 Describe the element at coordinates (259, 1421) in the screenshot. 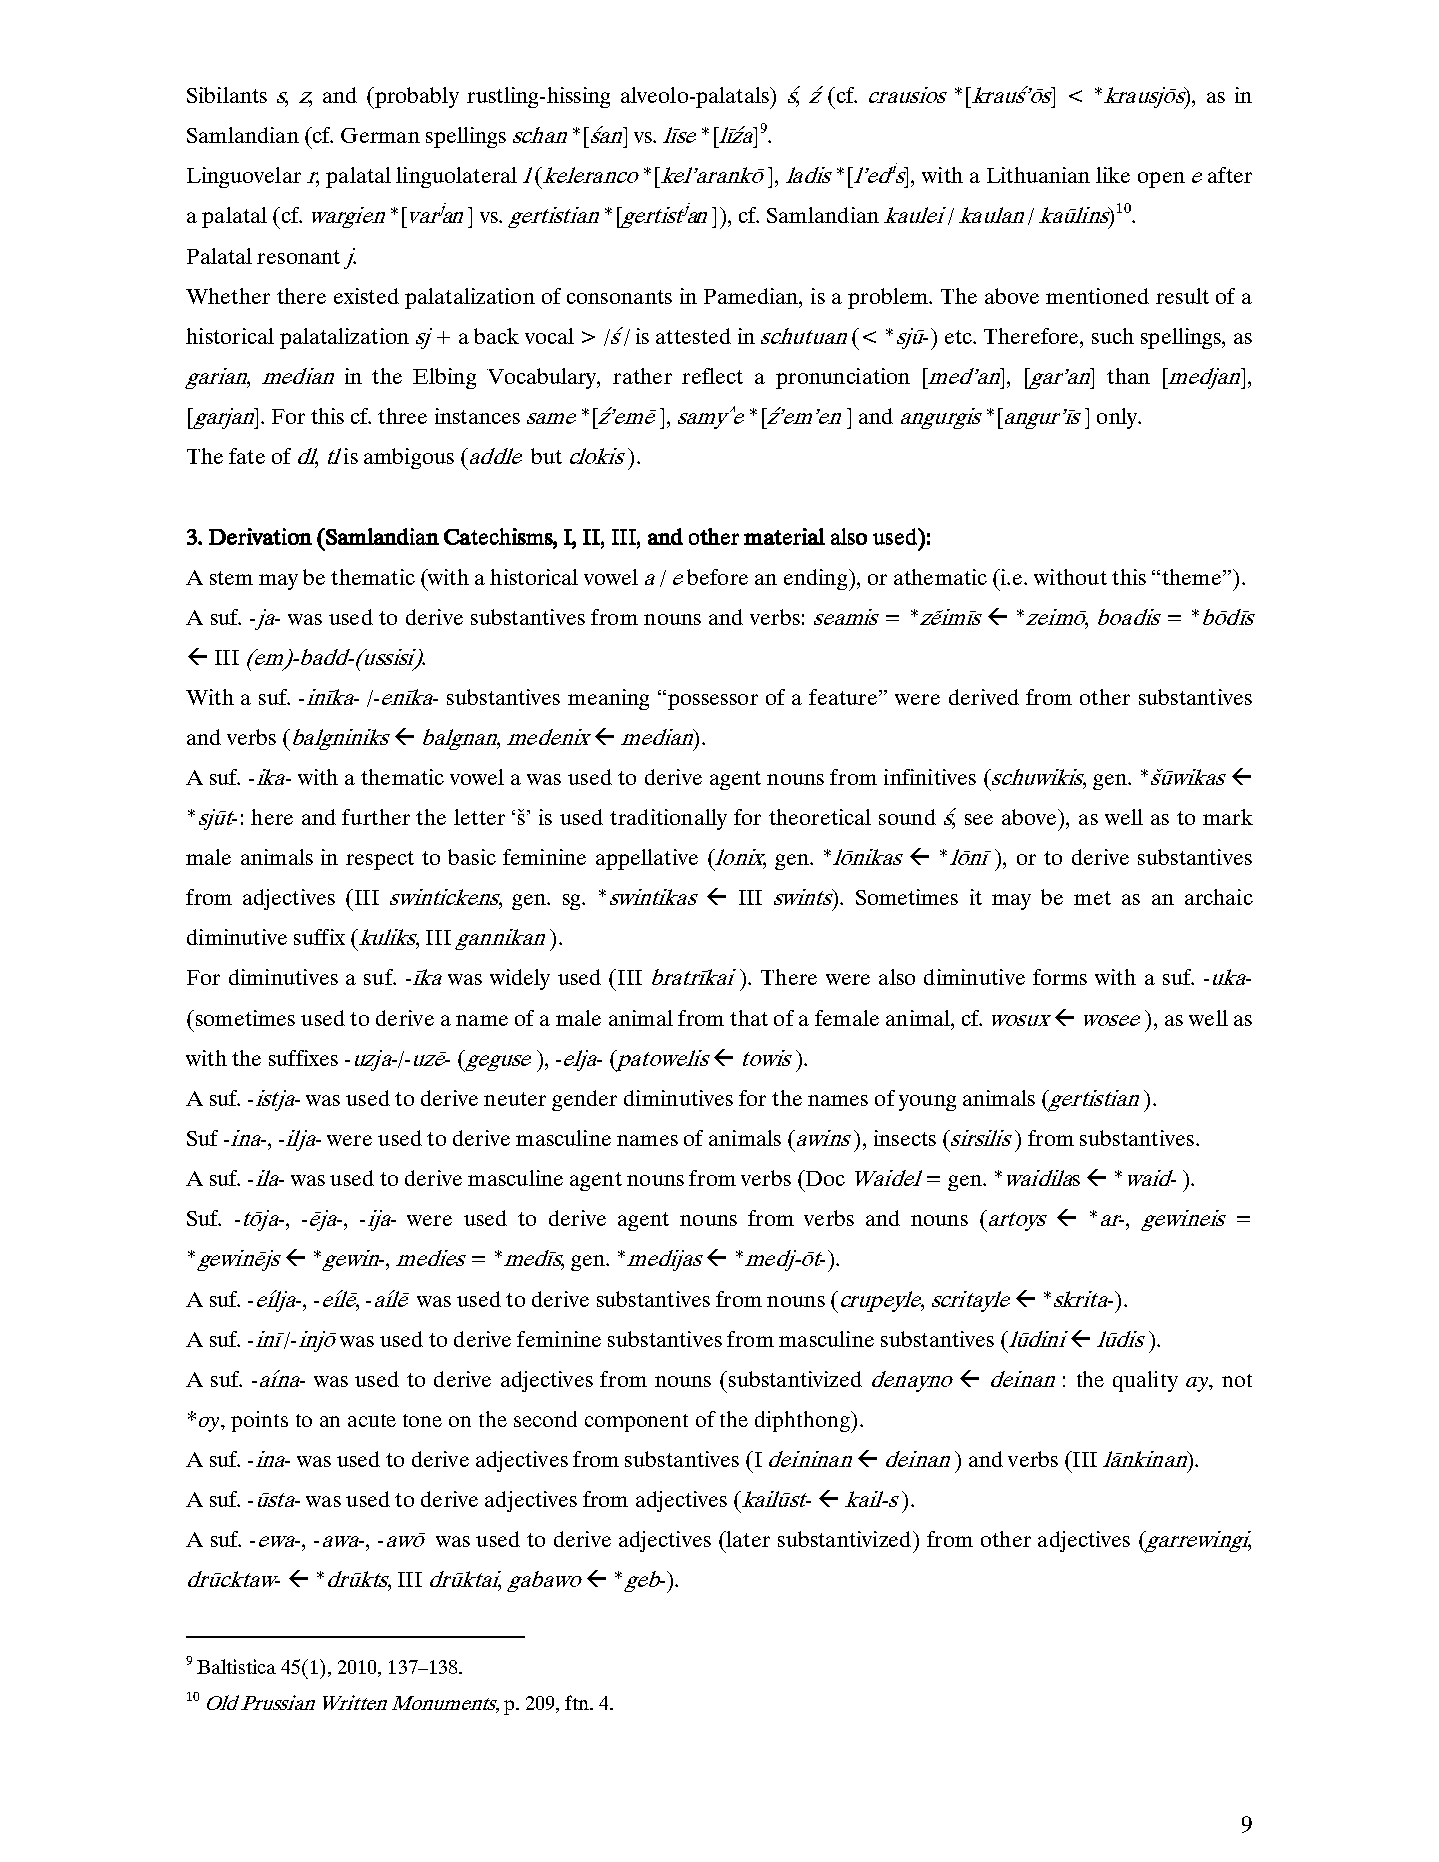

I see `points` at that location.
